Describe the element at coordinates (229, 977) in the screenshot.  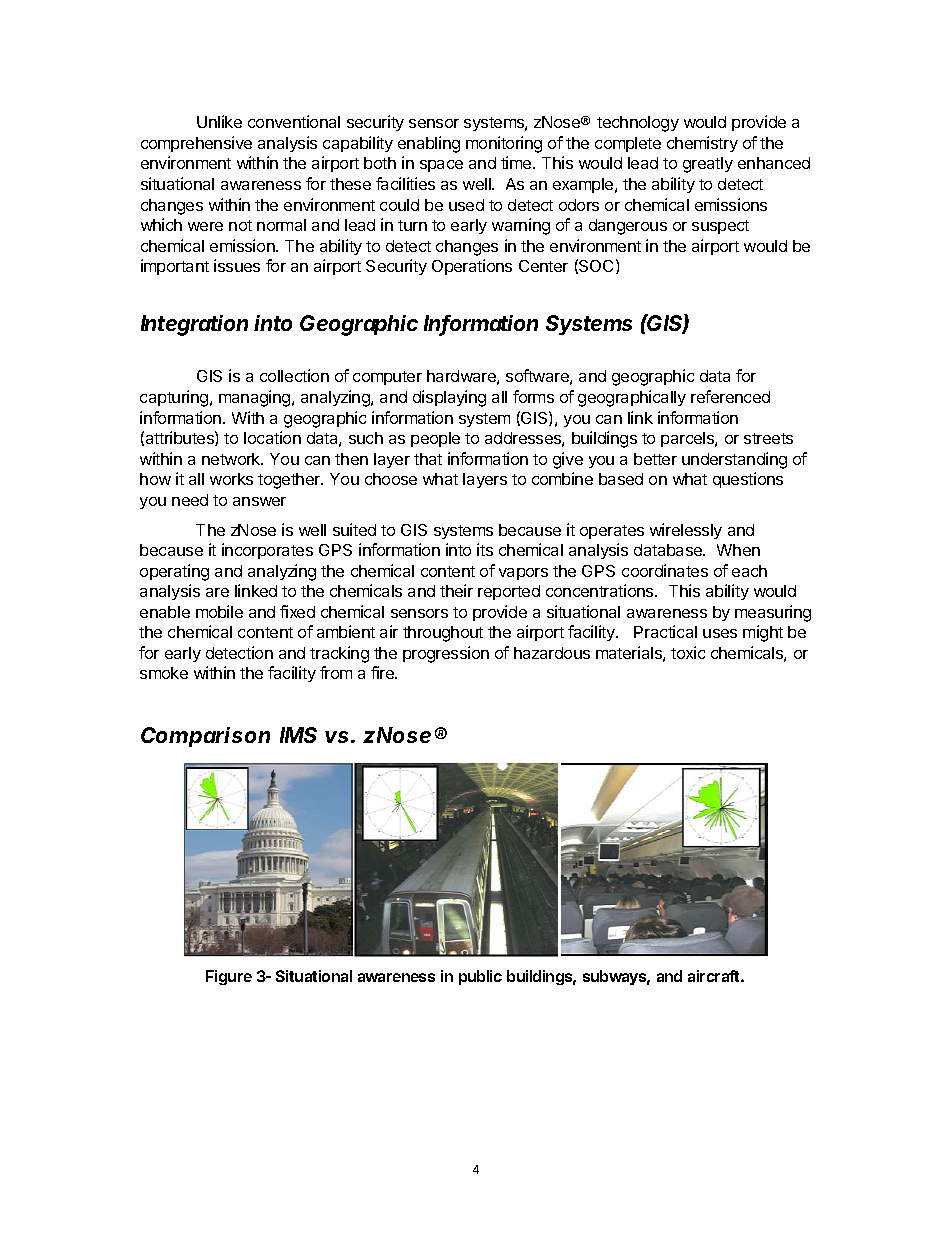
I see `Figure` at that location.
